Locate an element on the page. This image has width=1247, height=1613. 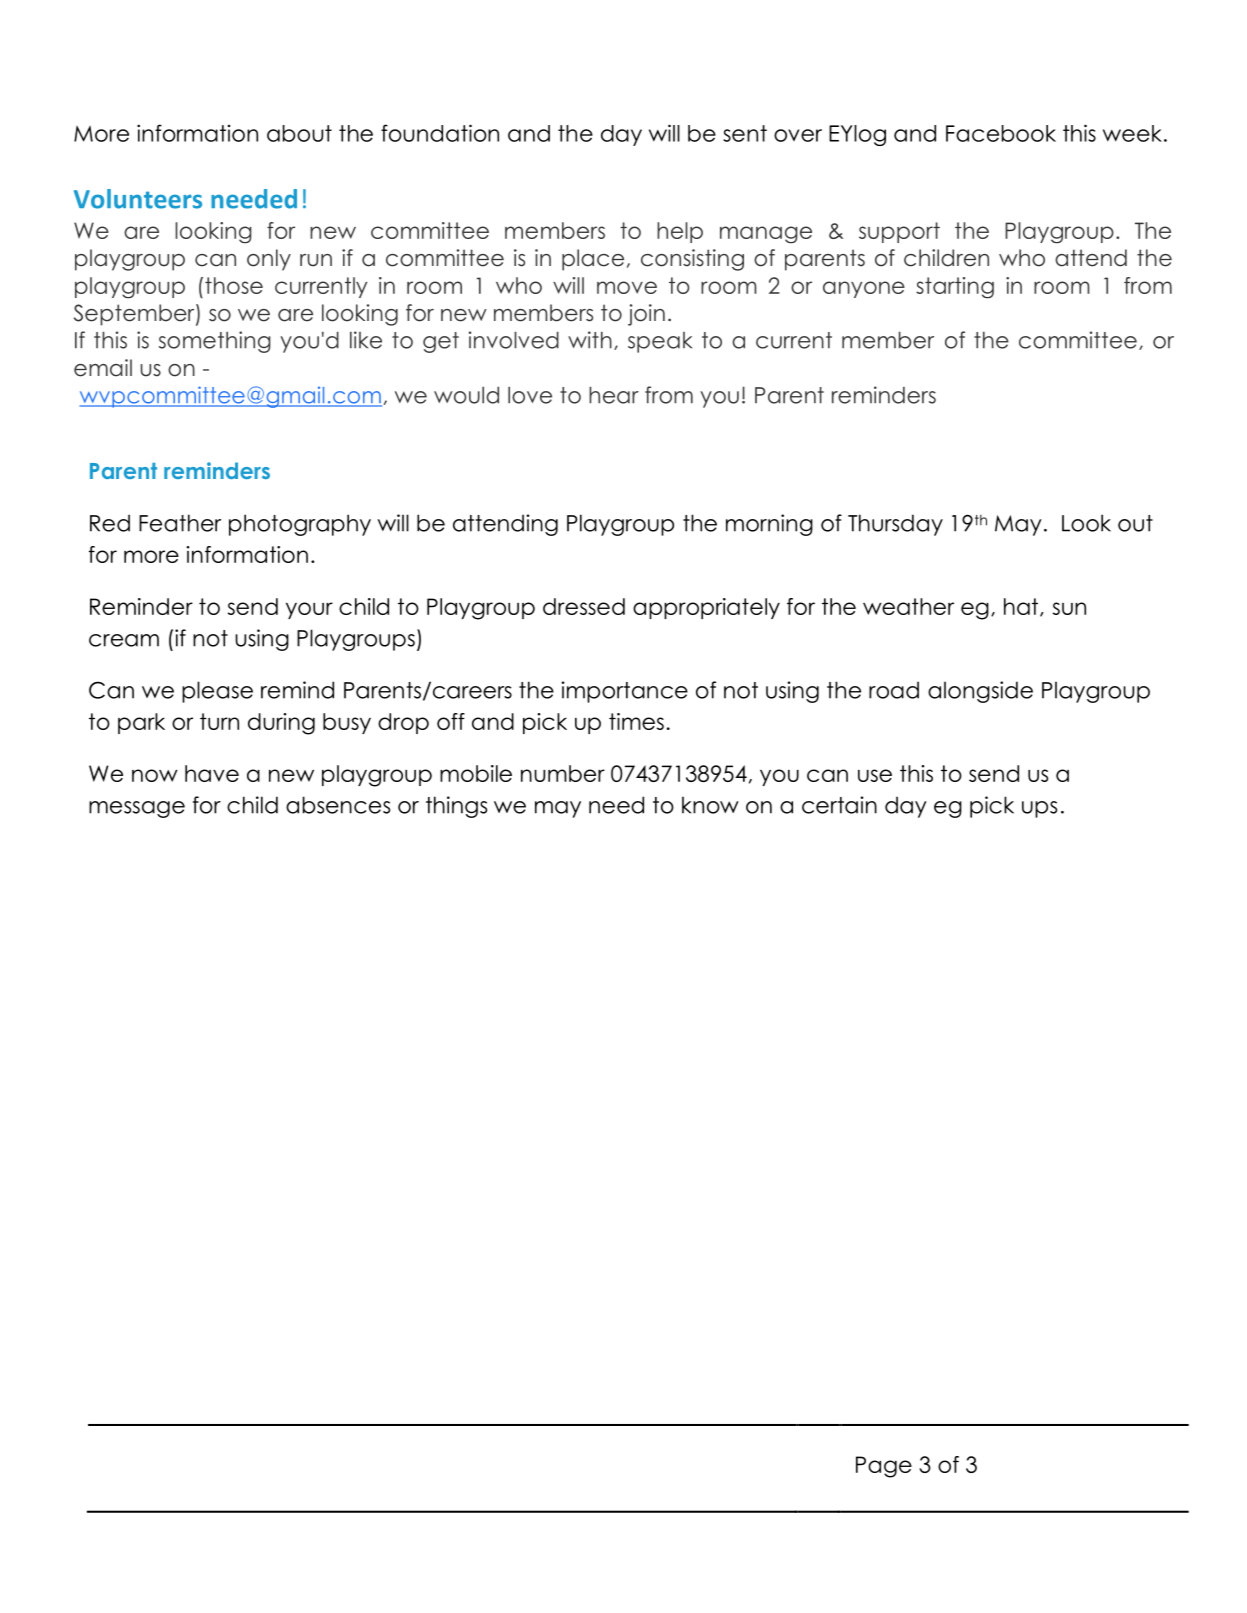
Facebook is located at coordinates (1001, 133).
